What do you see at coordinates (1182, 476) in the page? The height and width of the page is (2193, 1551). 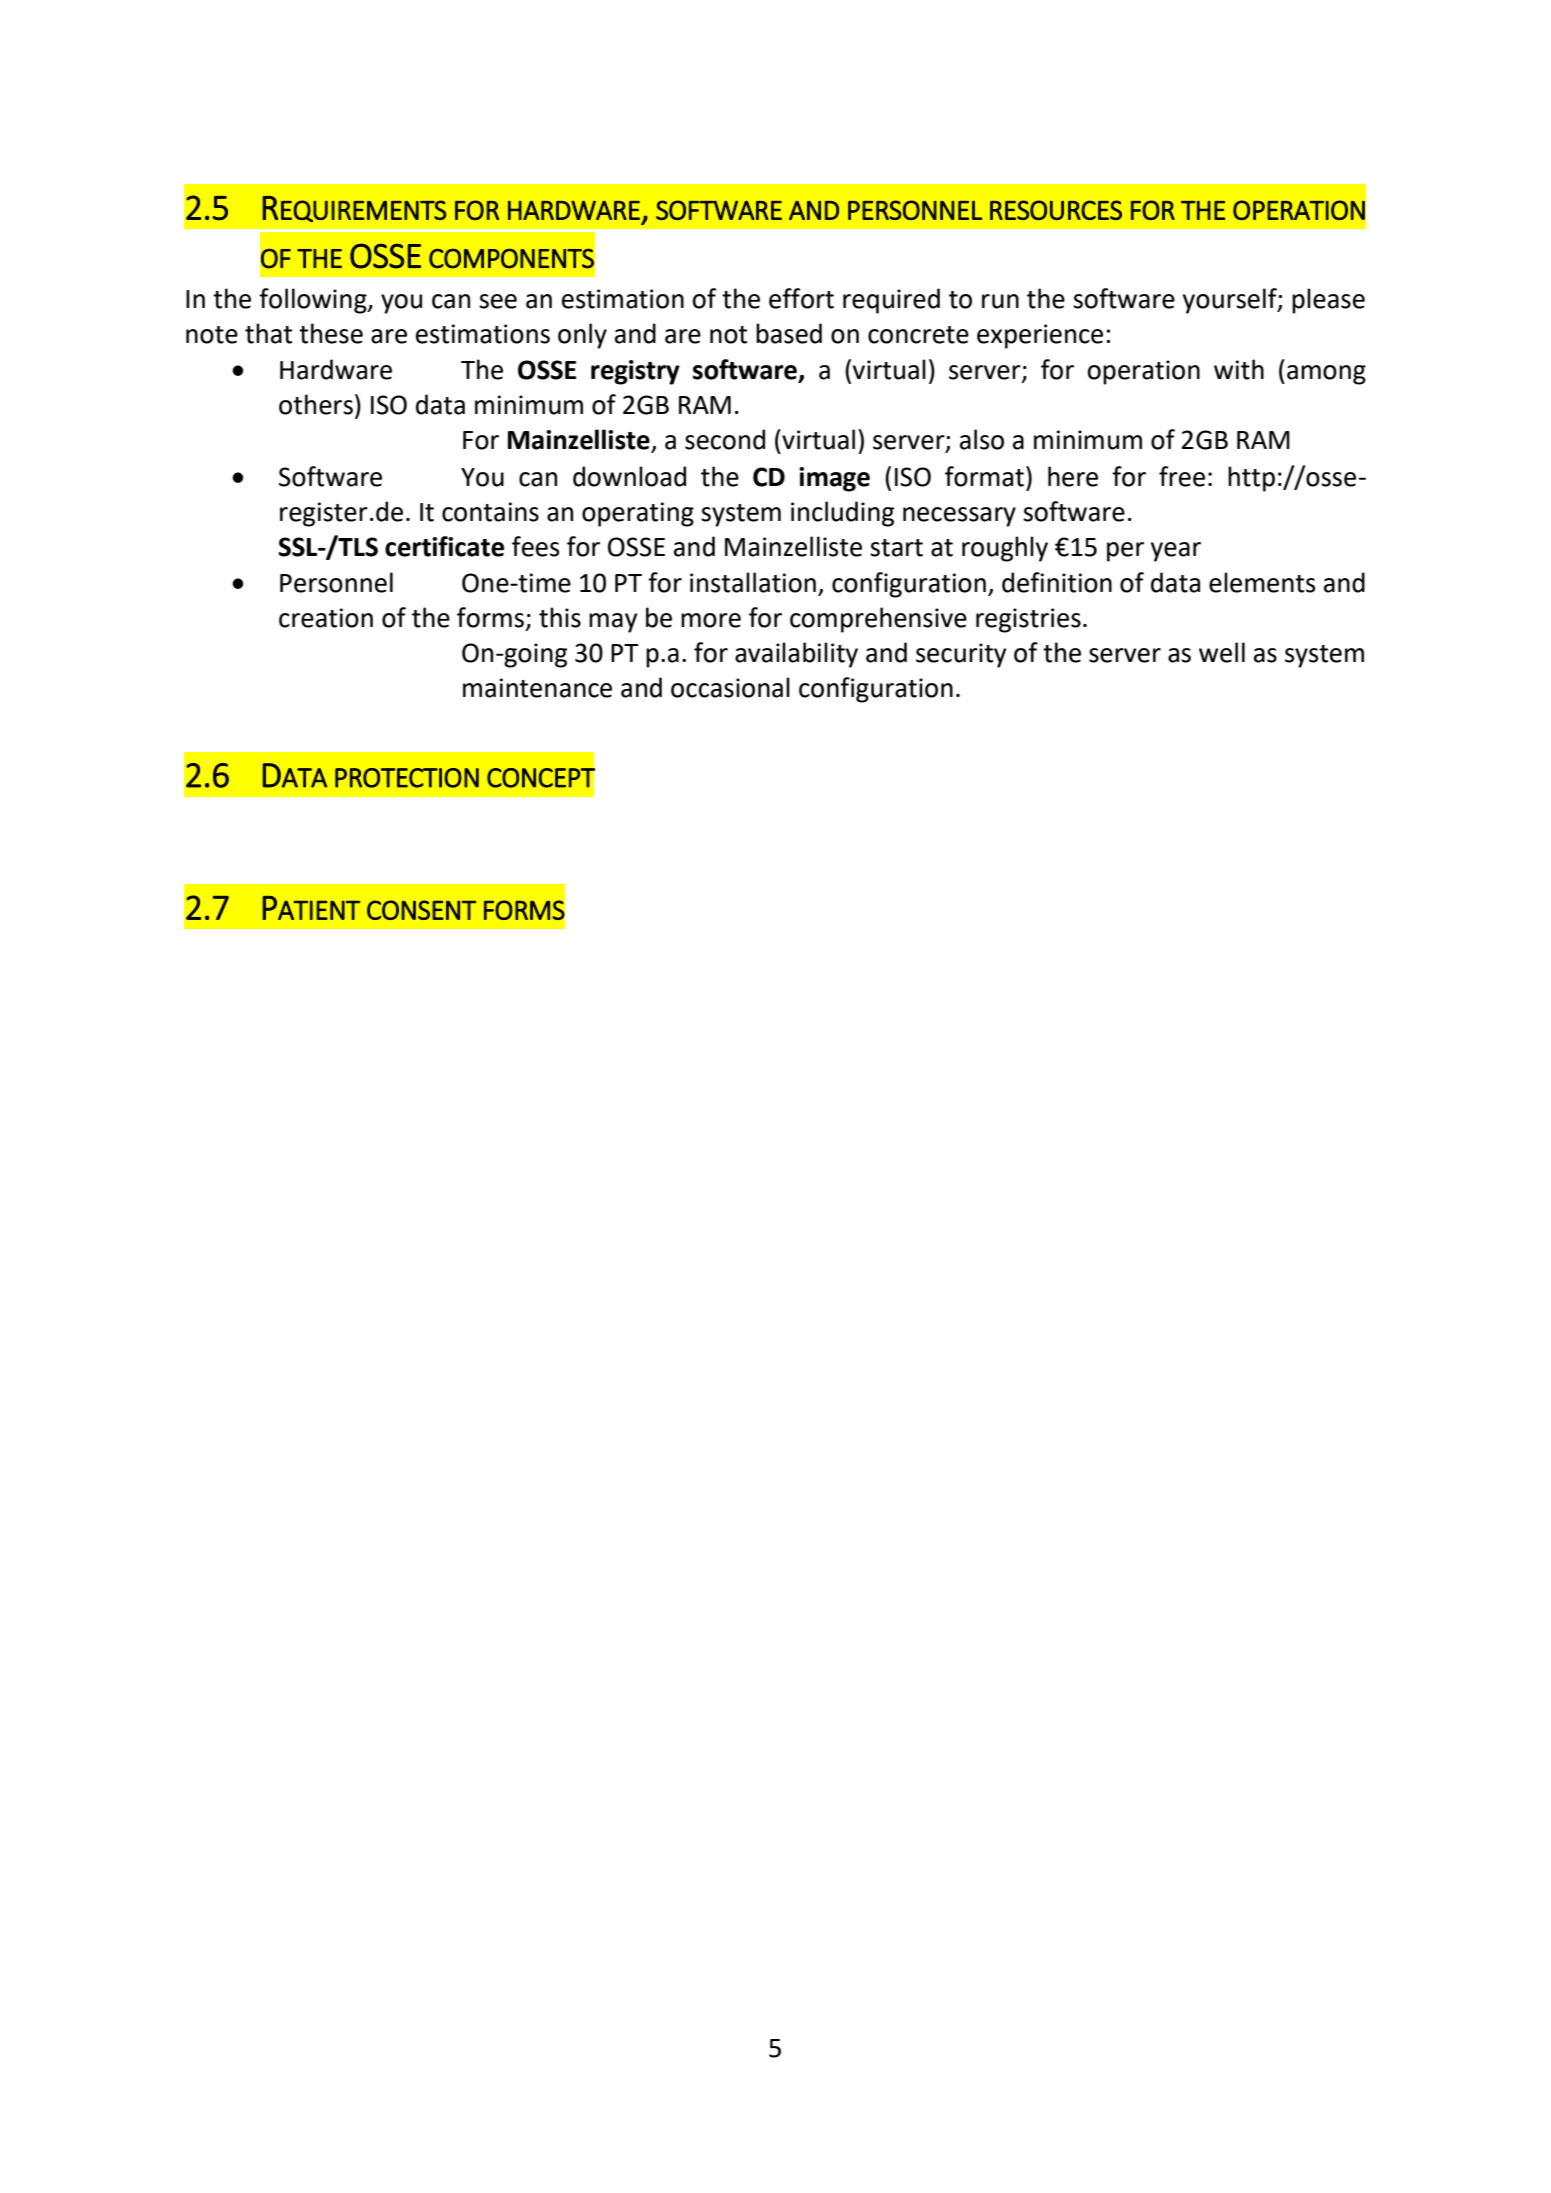 I see `free` at bounding box center [1182, 476].
